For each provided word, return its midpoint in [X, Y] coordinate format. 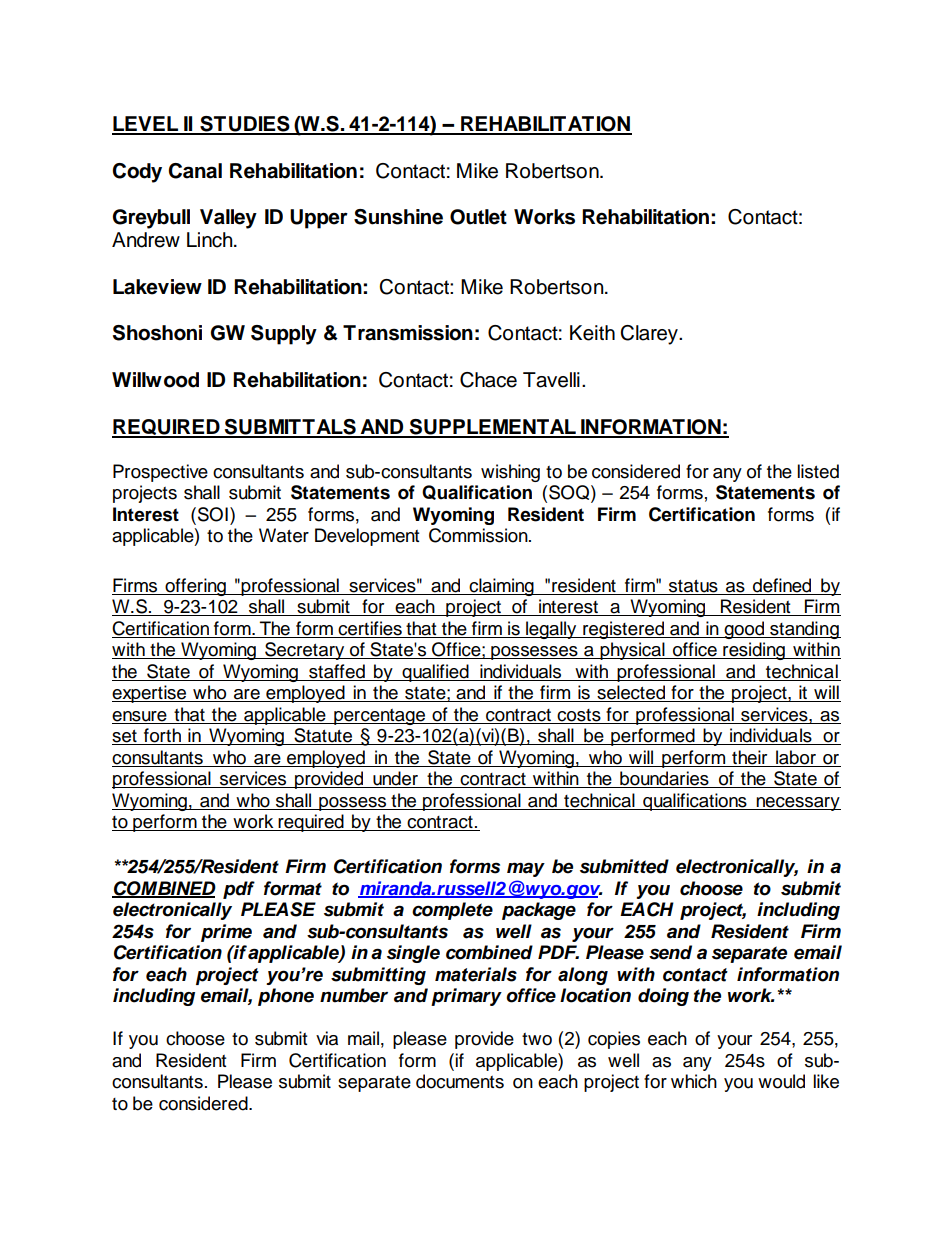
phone [286, 997]
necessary [798, 804]
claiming [501, 587]
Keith [592, 333]
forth [162, 736]
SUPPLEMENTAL [493, 428]
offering [195, 587]
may [526, 869]
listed [818, 471]
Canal [195, 171]
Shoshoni [157, 333]
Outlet [478, 217]
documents [460, 1081]
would [781, 1081]
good [744, 630]
